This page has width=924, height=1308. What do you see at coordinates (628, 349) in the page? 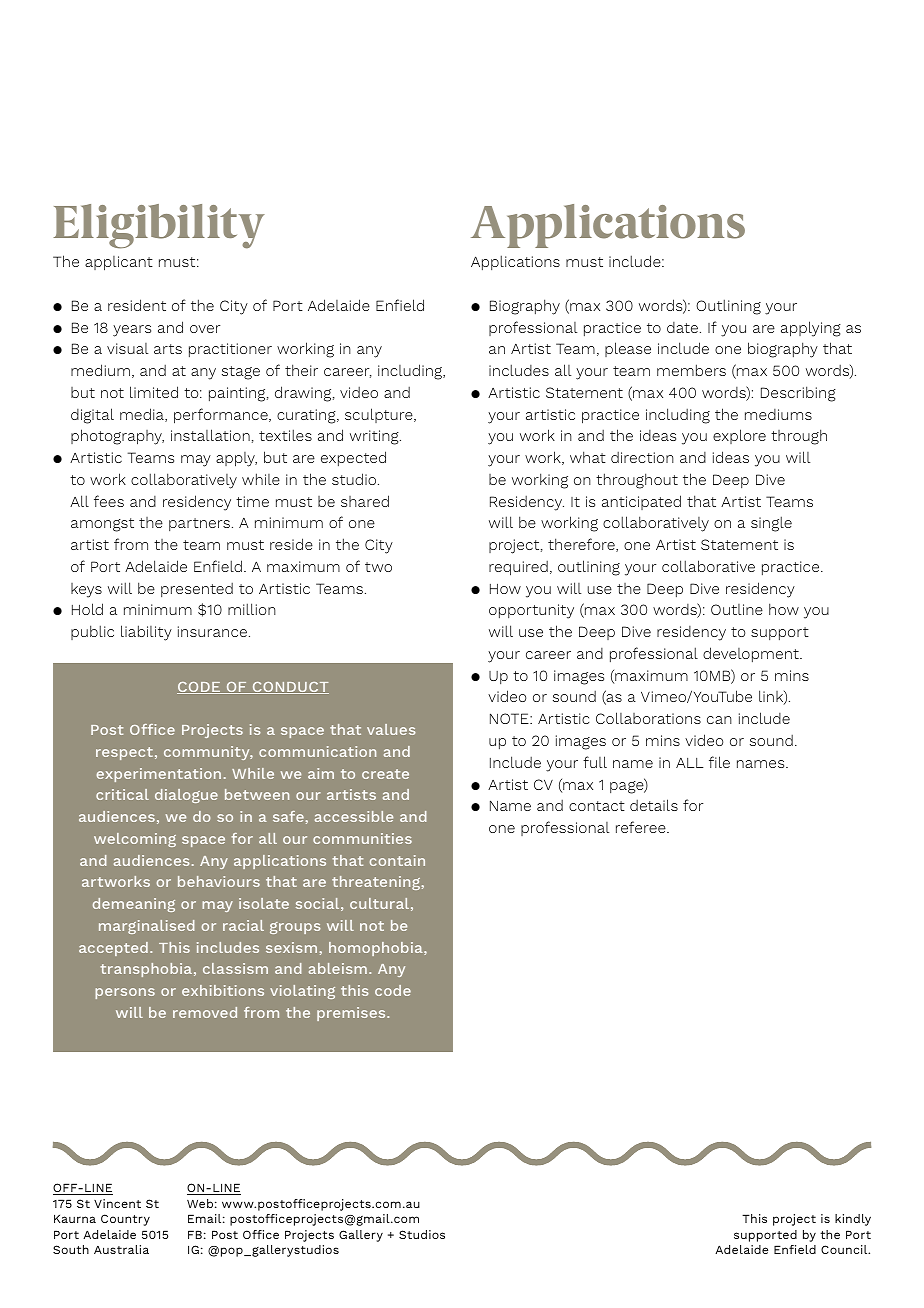
I see `please` at bounding box center [628, 349].
